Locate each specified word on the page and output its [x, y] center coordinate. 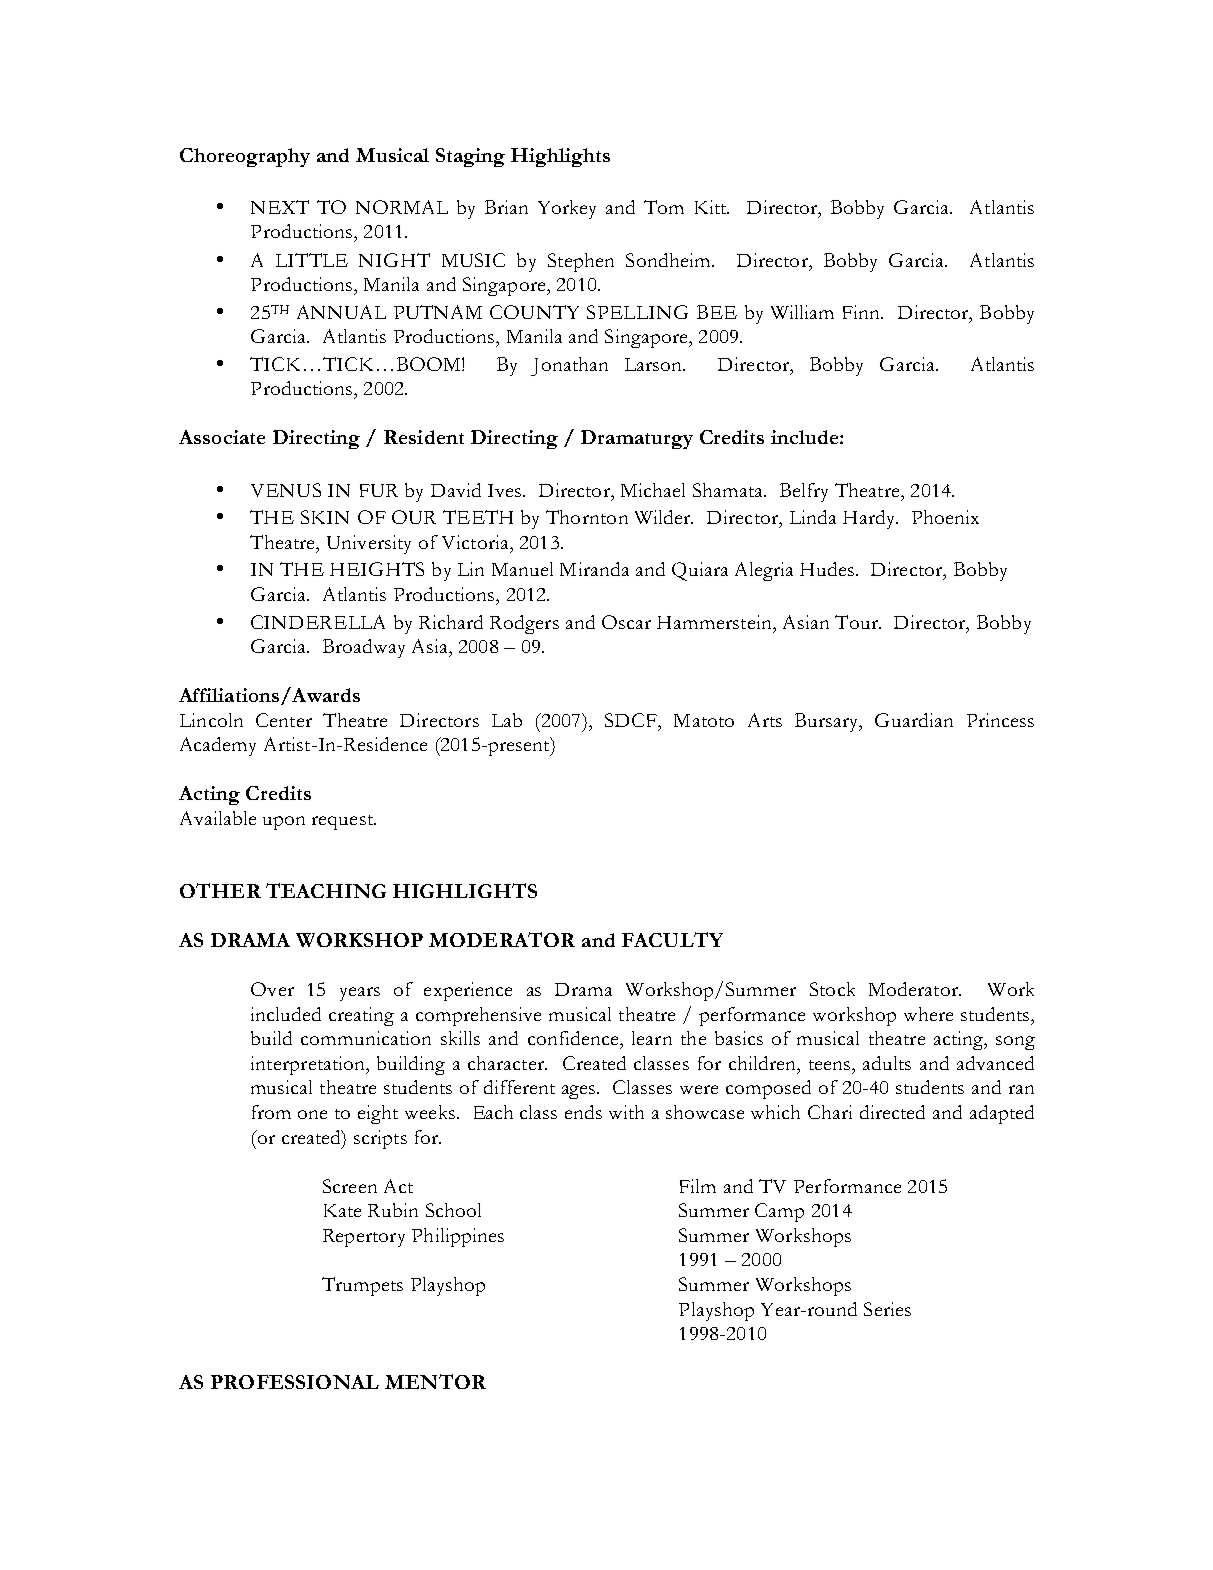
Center [284, 720]
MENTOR [435, 1381]
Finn [862, 312]
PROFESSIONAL [295, 1382]
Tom [664, 207]
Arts [765, 720]
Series [887, 1309]
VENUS [286, 490]
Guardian [914, 720]
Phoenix [945, 517]
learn [652, 1038]
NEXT [280, 207]
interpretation [309, 1065]
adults [887, 1063]
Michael [653, 490]
